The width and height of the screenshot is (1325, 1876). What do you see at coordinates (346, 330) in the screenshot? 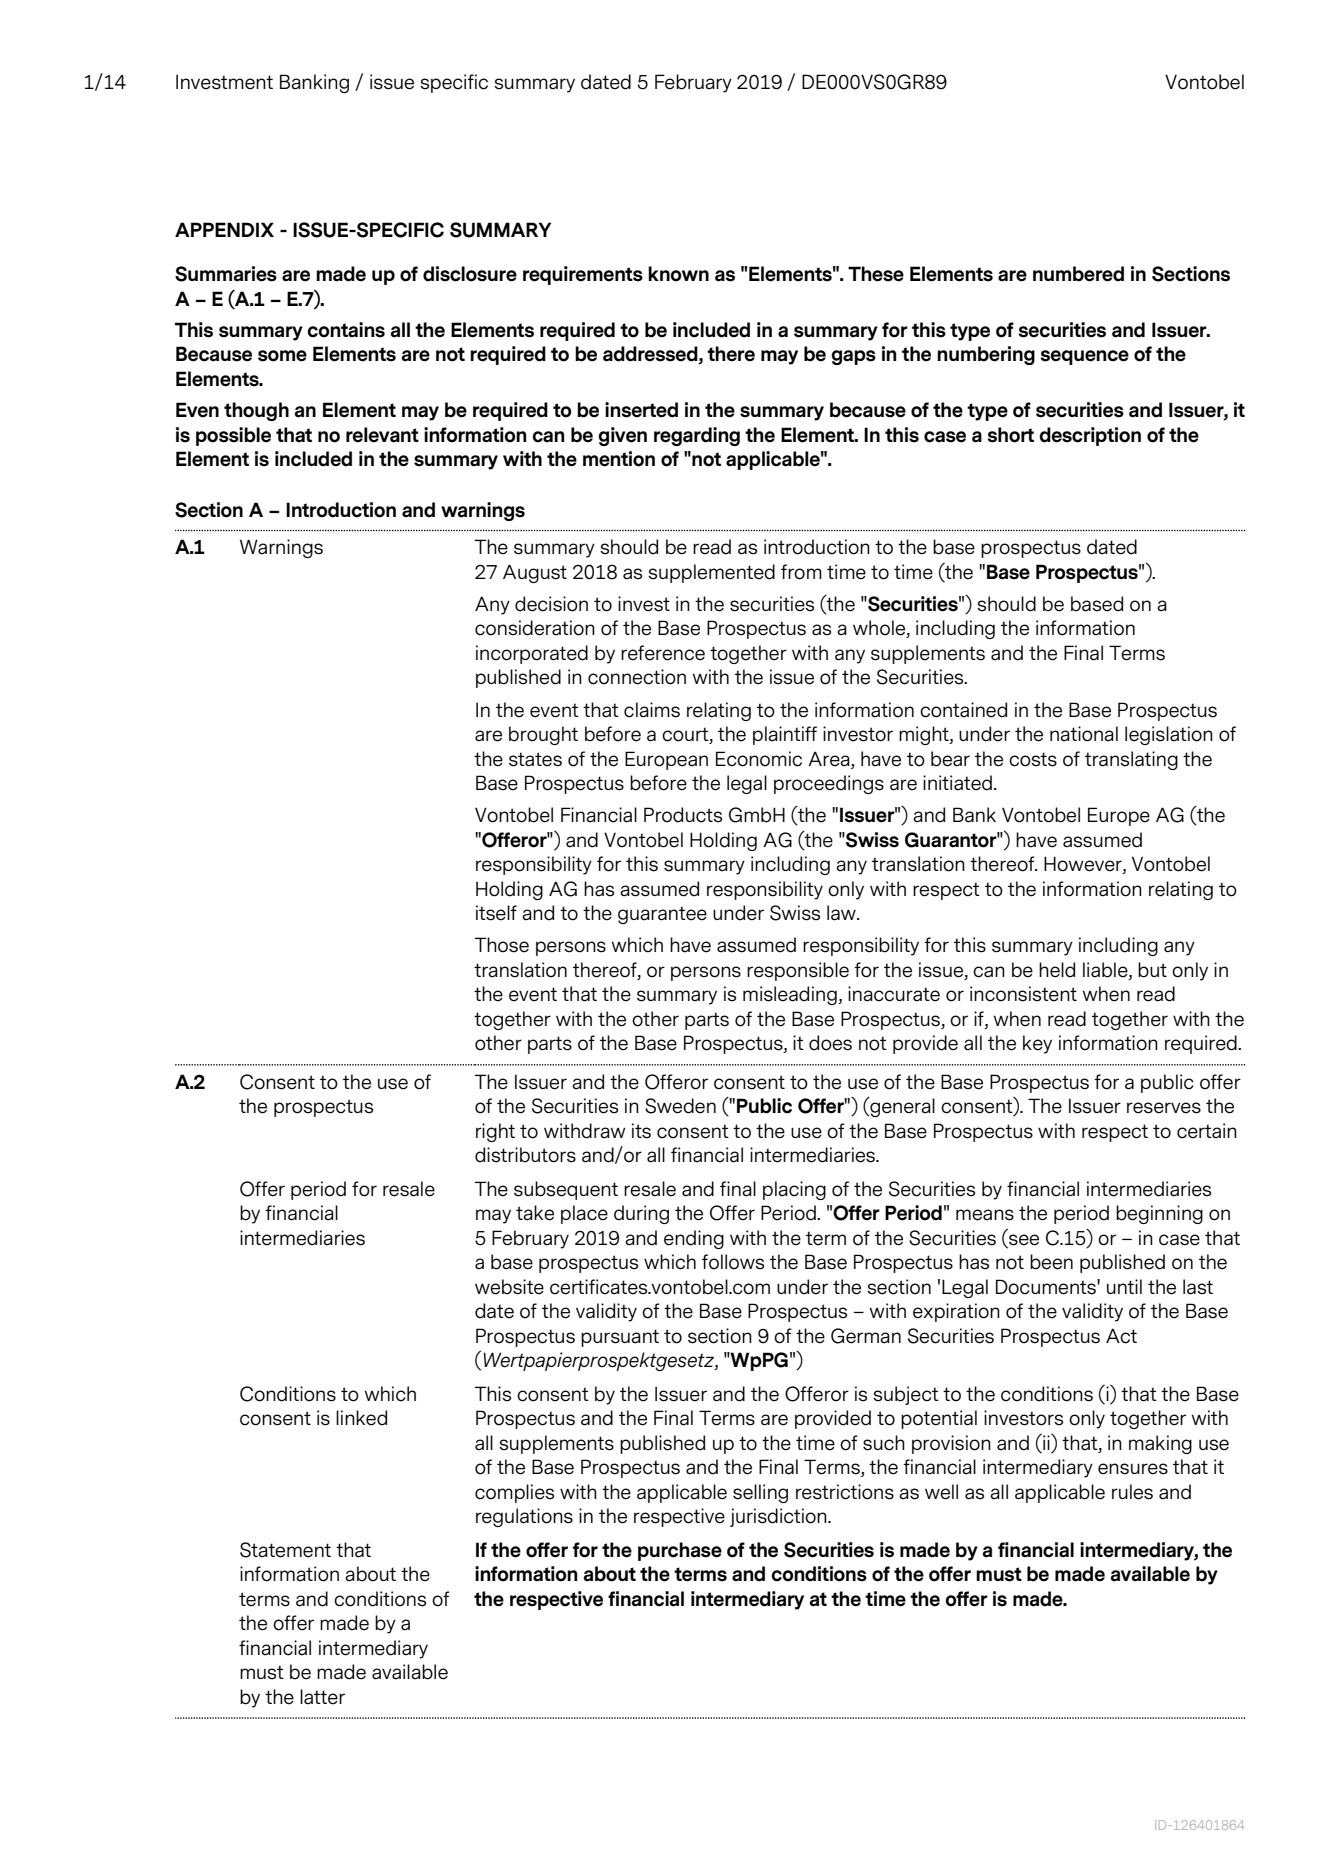
I see `contains` at bounding box center [346, 330].
